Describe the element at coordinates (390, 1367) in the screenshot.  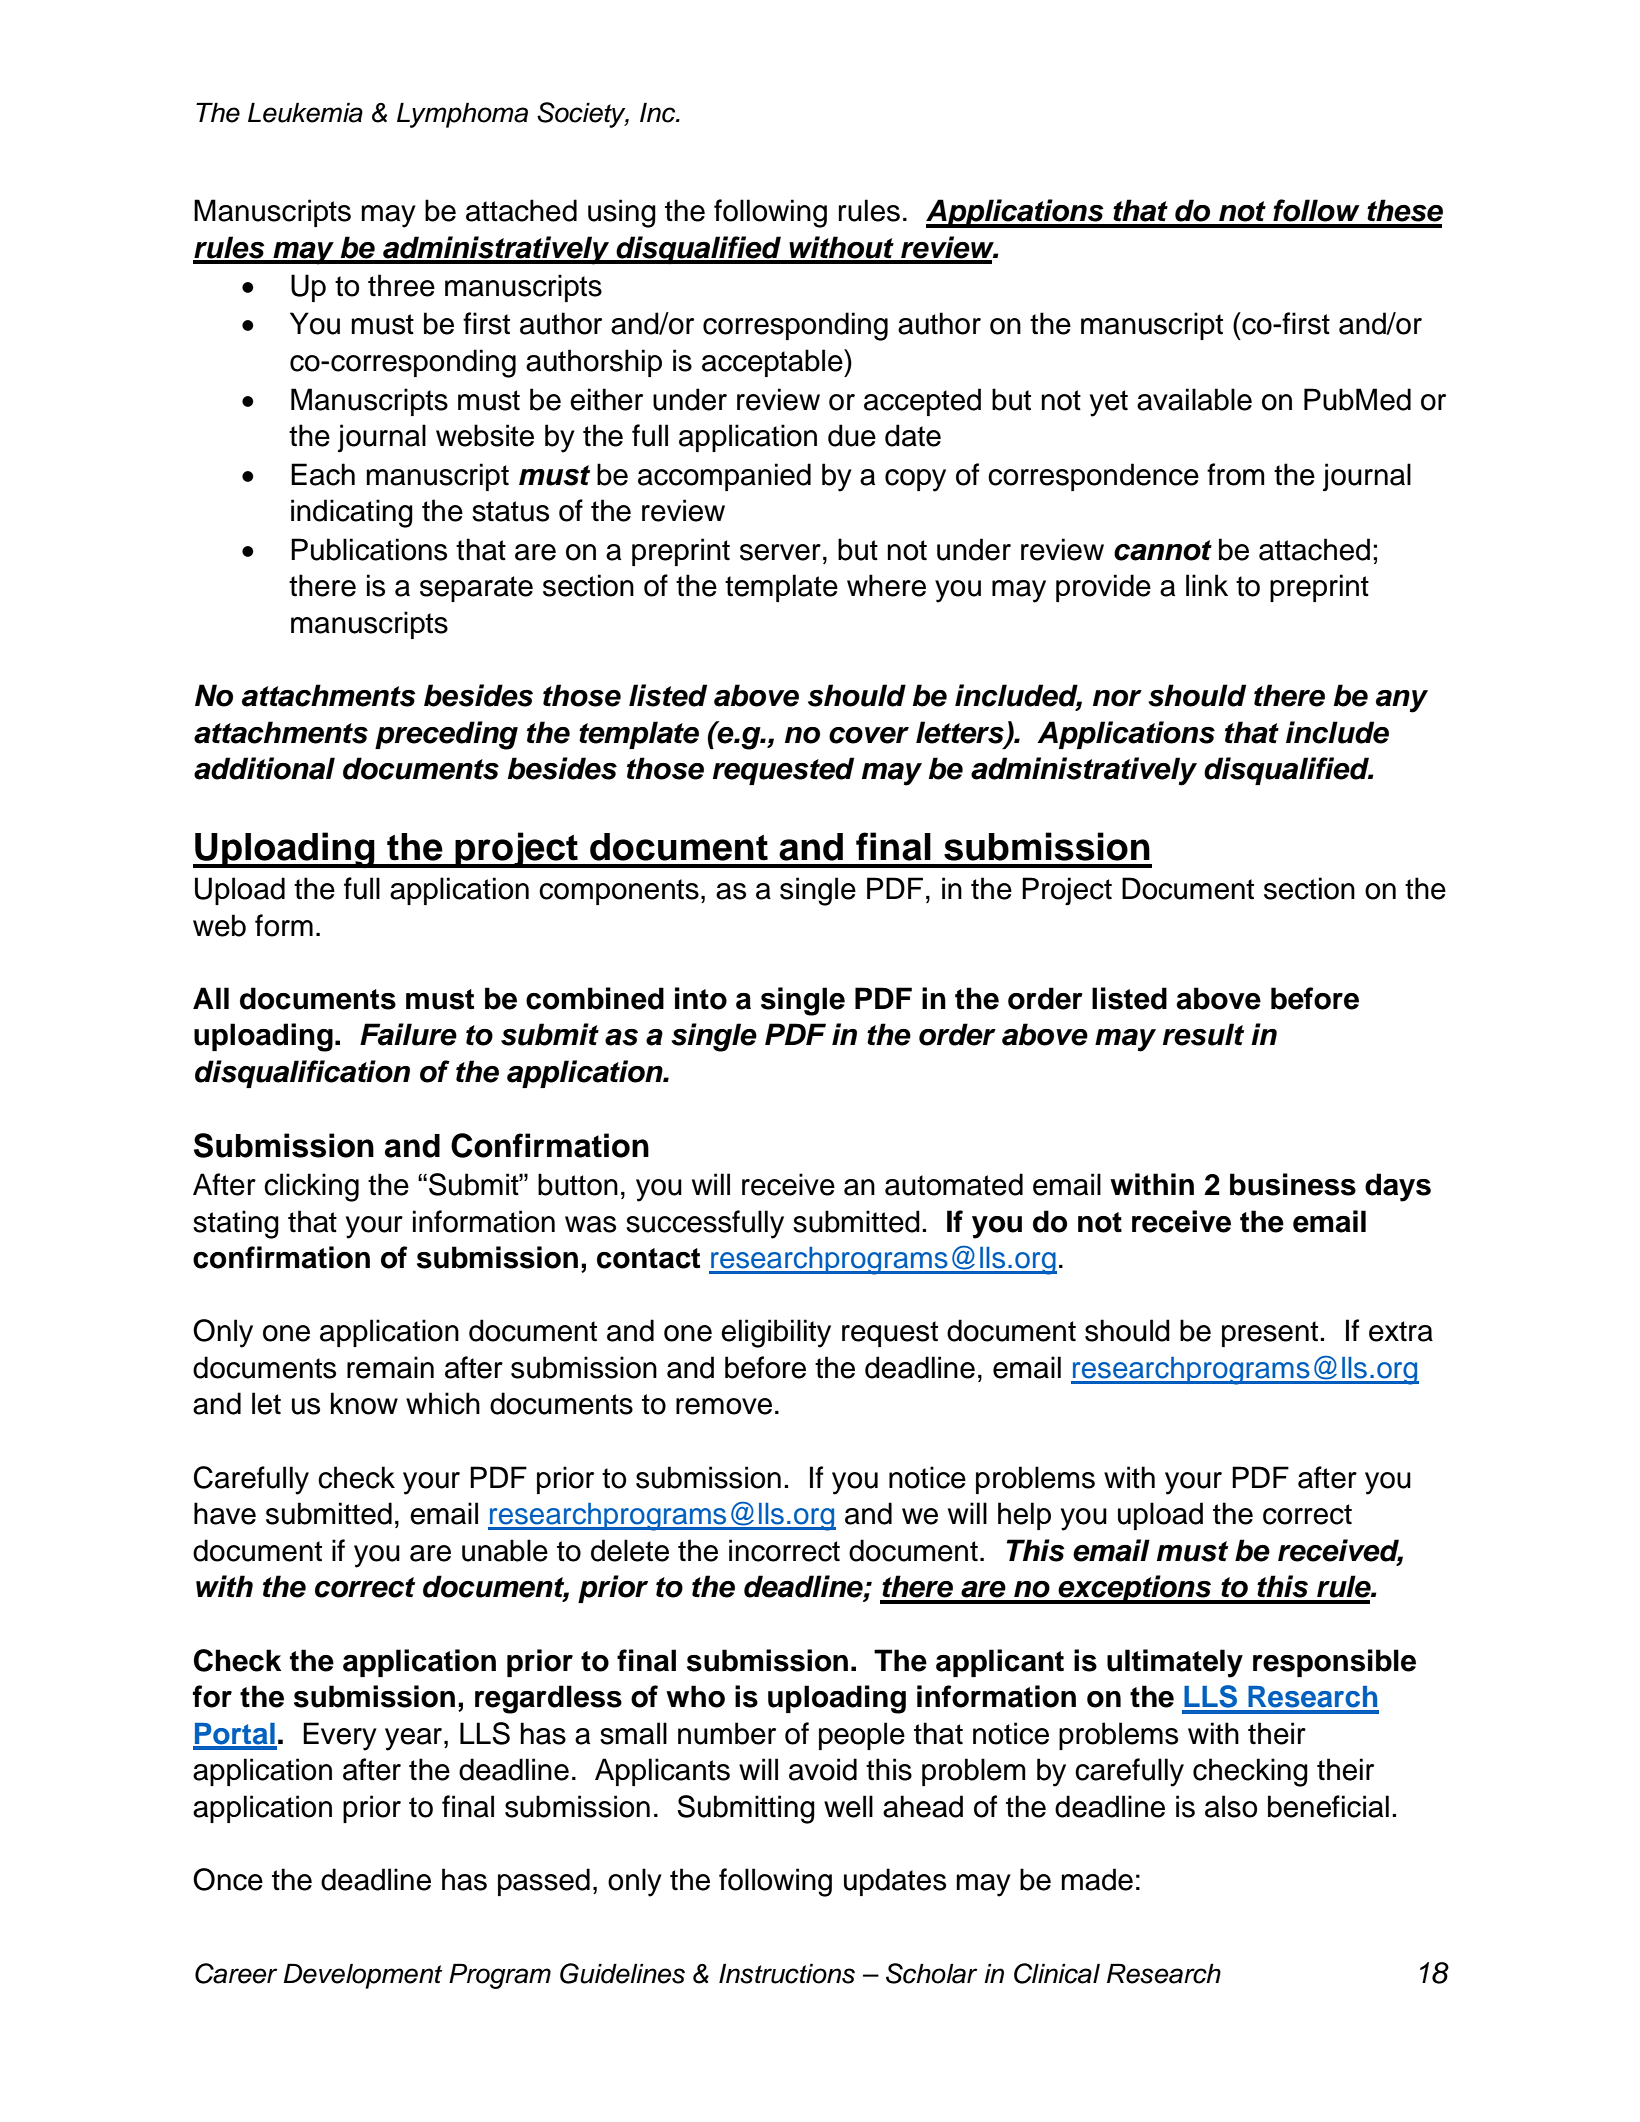
I see `remain` at that location.
